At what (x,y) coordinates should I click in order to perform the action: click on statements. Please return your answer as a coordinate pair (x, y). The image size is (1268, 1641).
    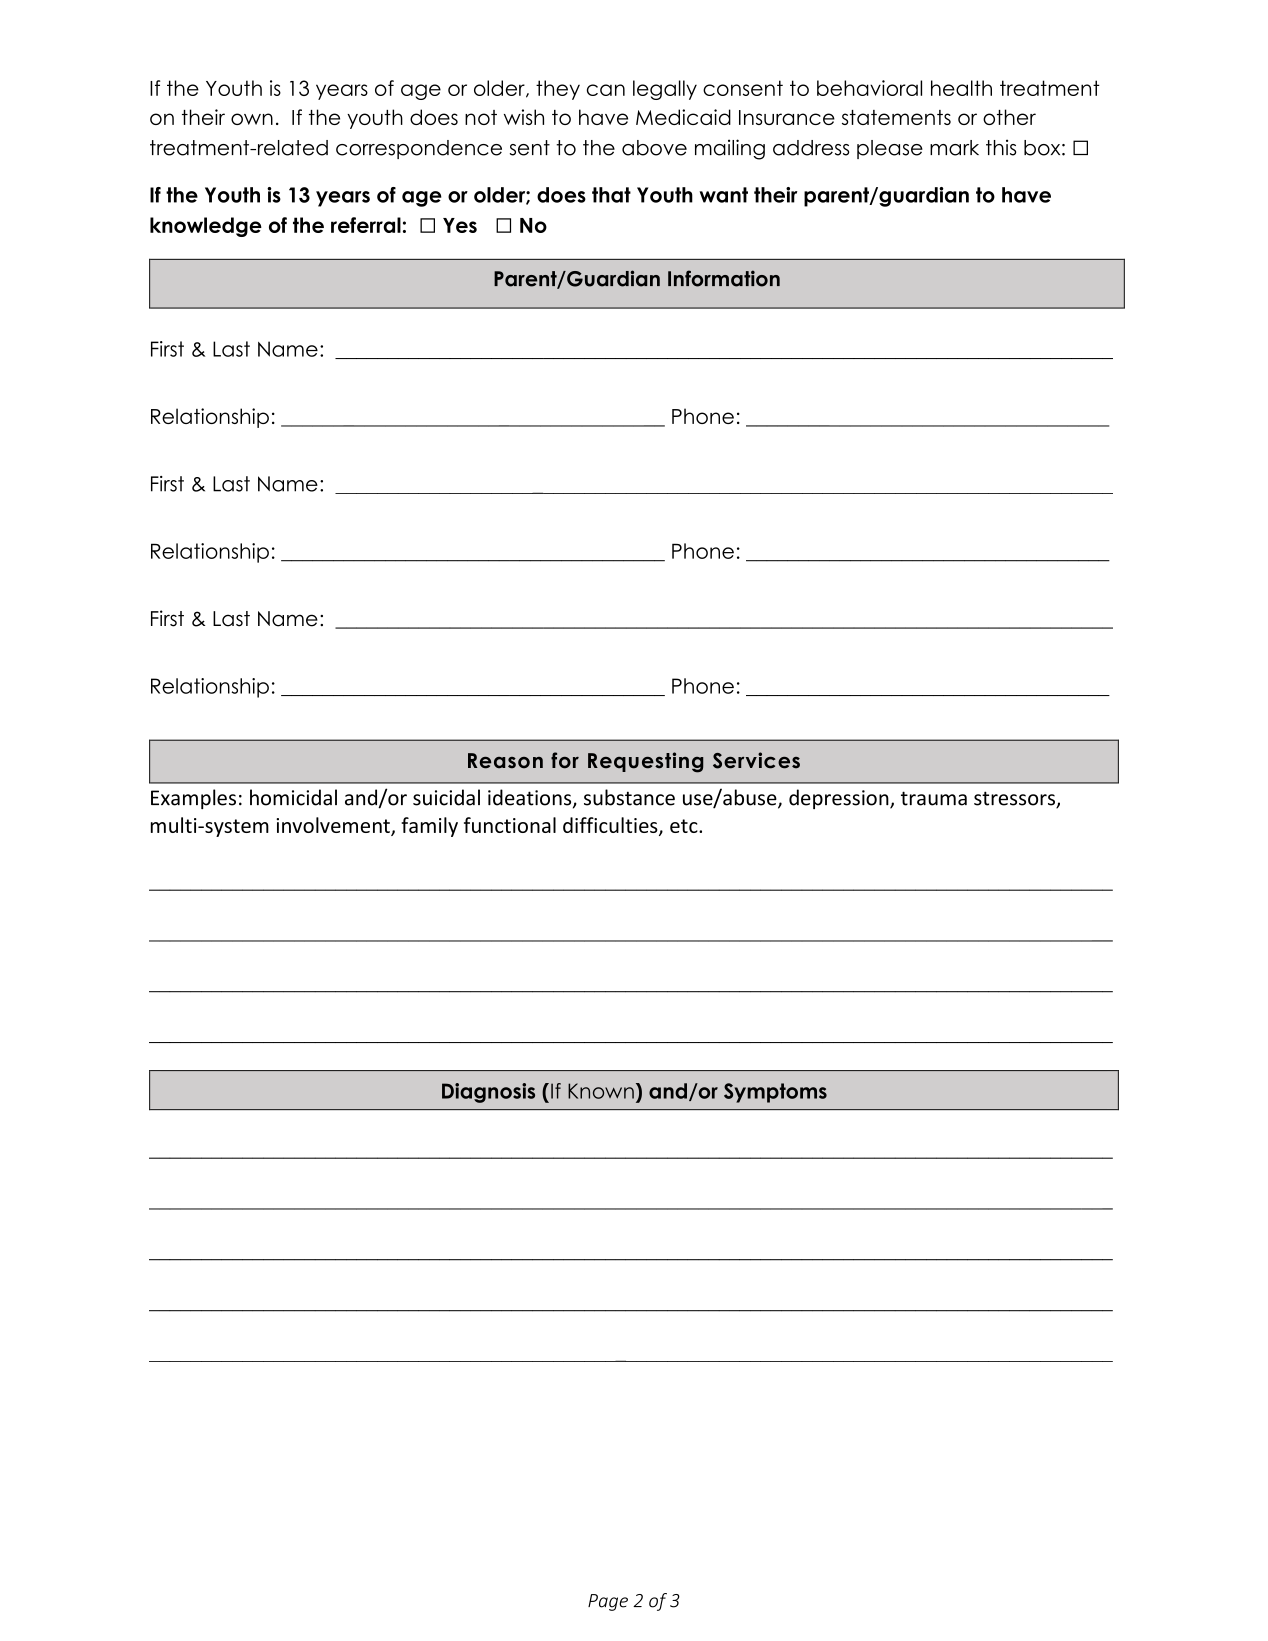
    Looking at the image, I should click on (896, 117).
